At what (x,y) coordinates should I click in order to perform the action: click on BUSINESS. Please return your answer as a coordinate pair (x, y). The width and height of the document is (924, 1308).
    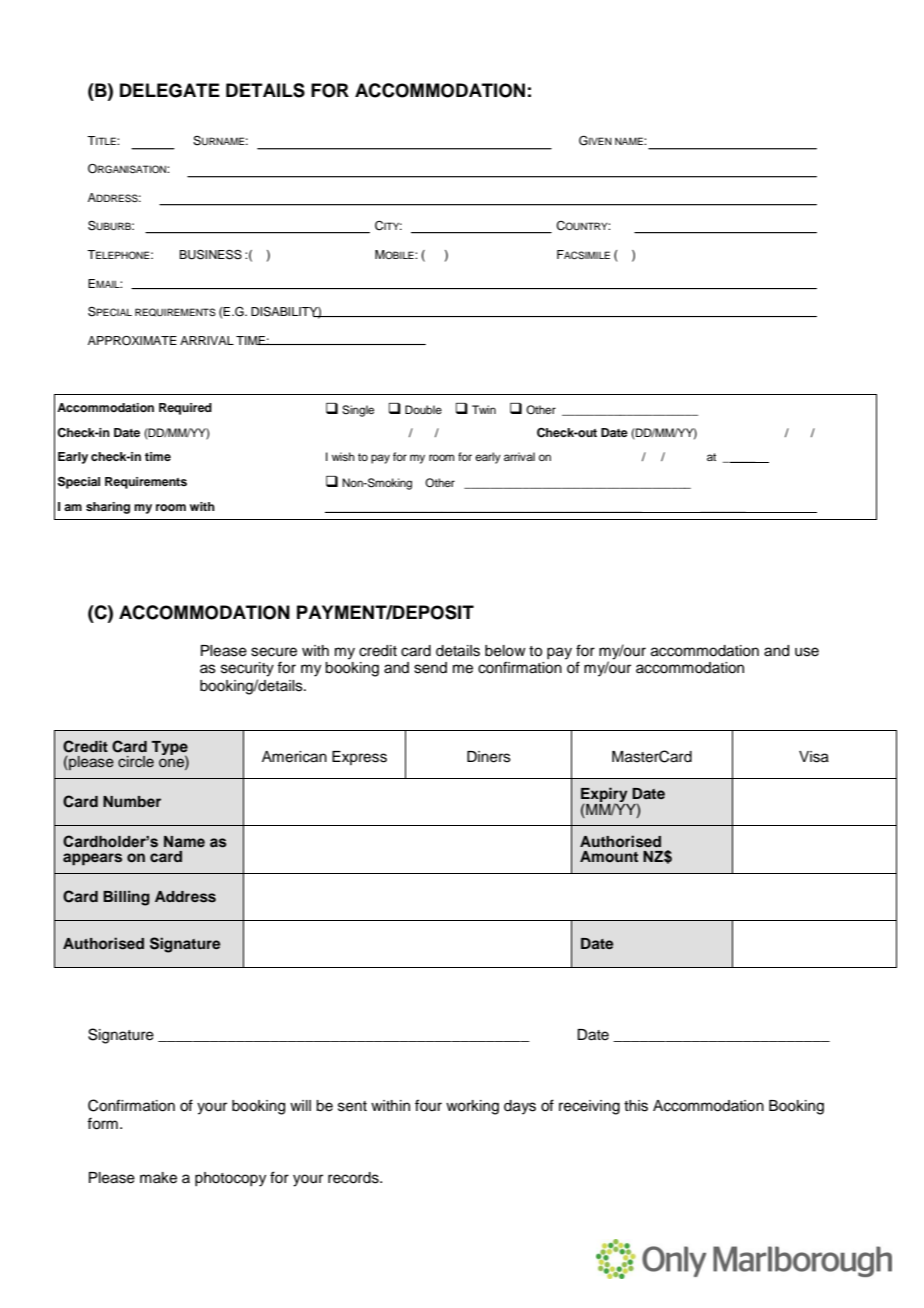
    Looking at the image, I should click on (210, 255).
